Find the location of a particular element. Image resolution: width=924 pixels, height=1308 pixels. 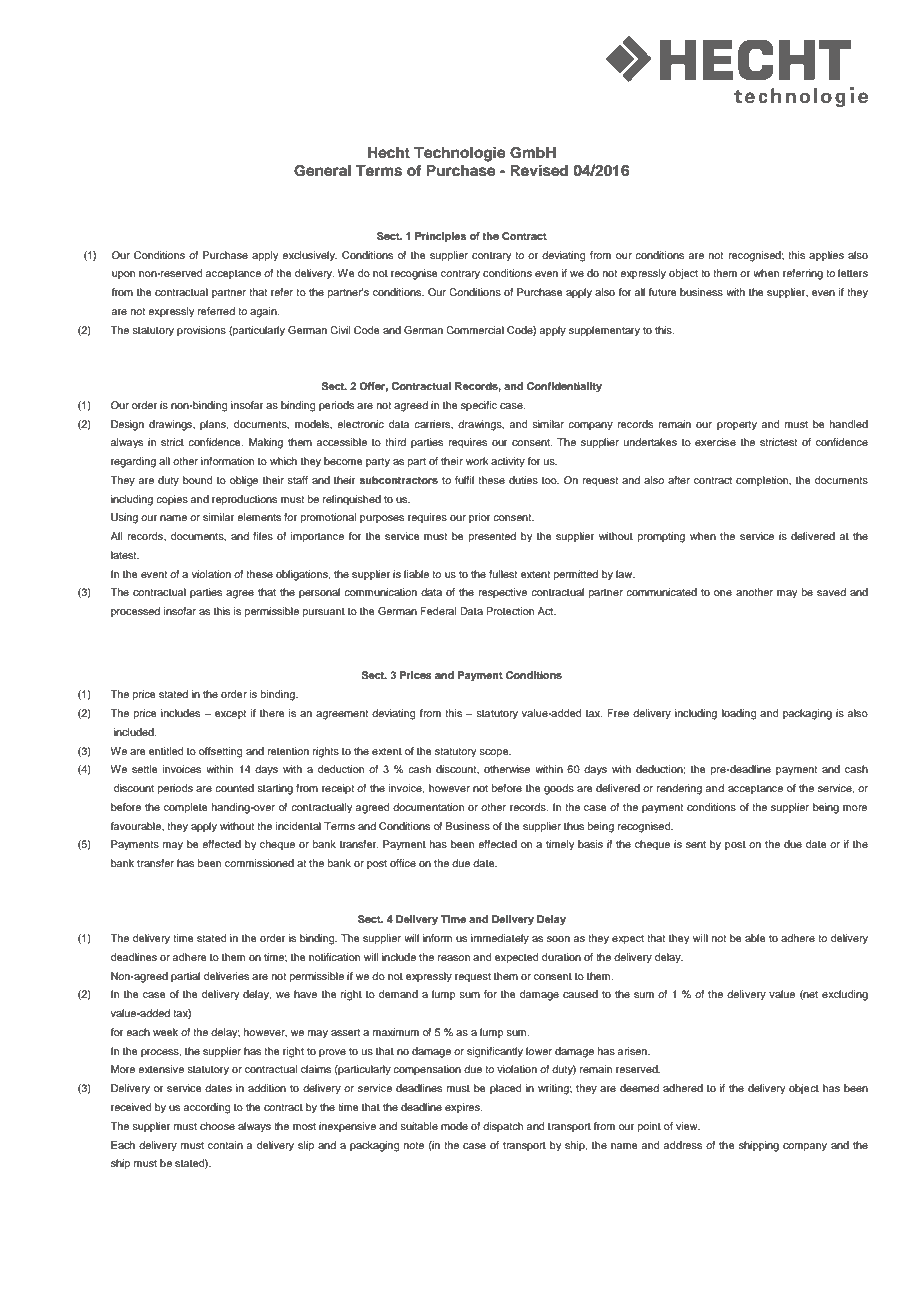

provisions is located at coordinates (201, 331).
